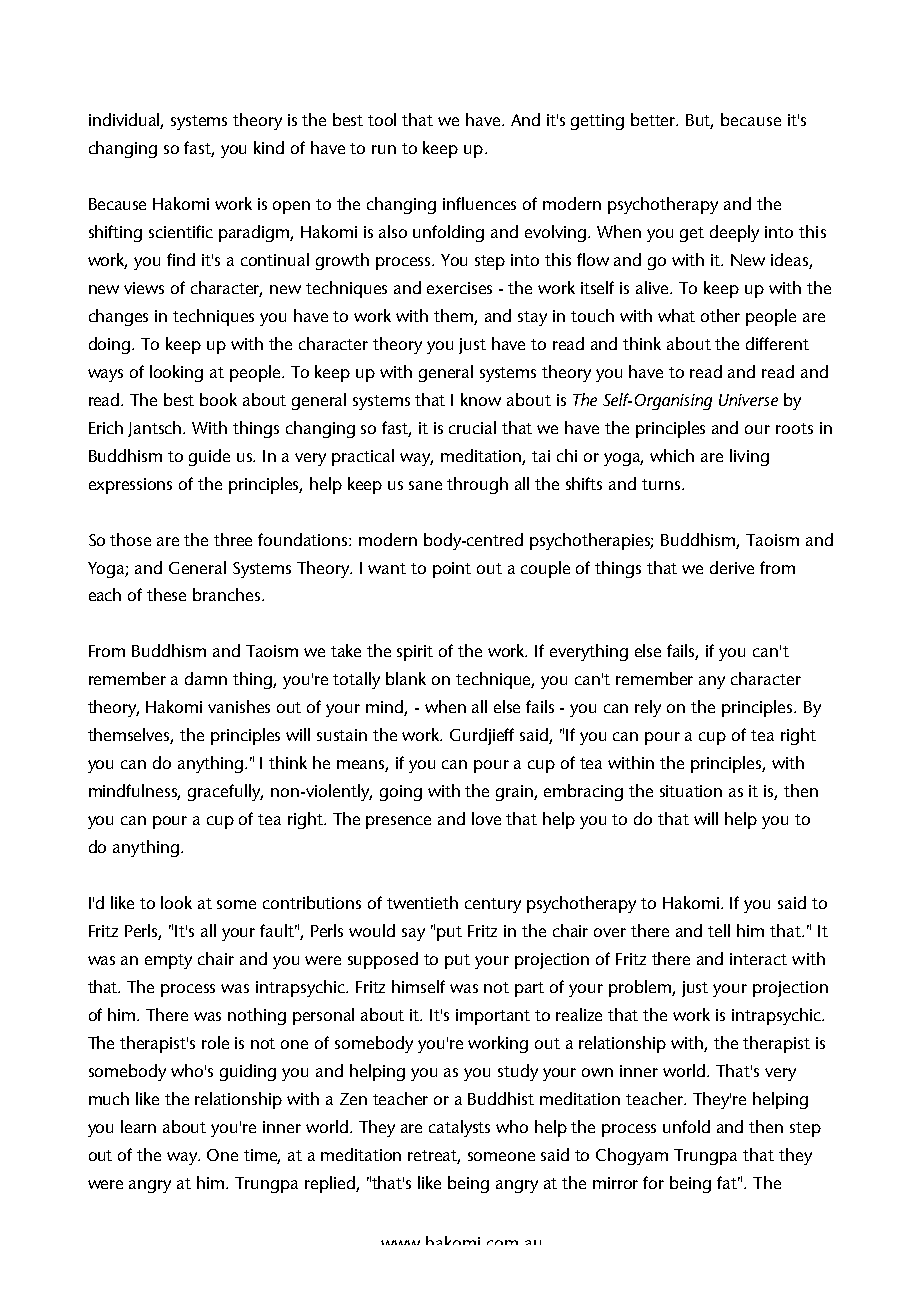 This image has height=1308, width=924. What do you see at coordinates (269, 147) in the image?
I see `kind` at bounding box center [269, 147].
